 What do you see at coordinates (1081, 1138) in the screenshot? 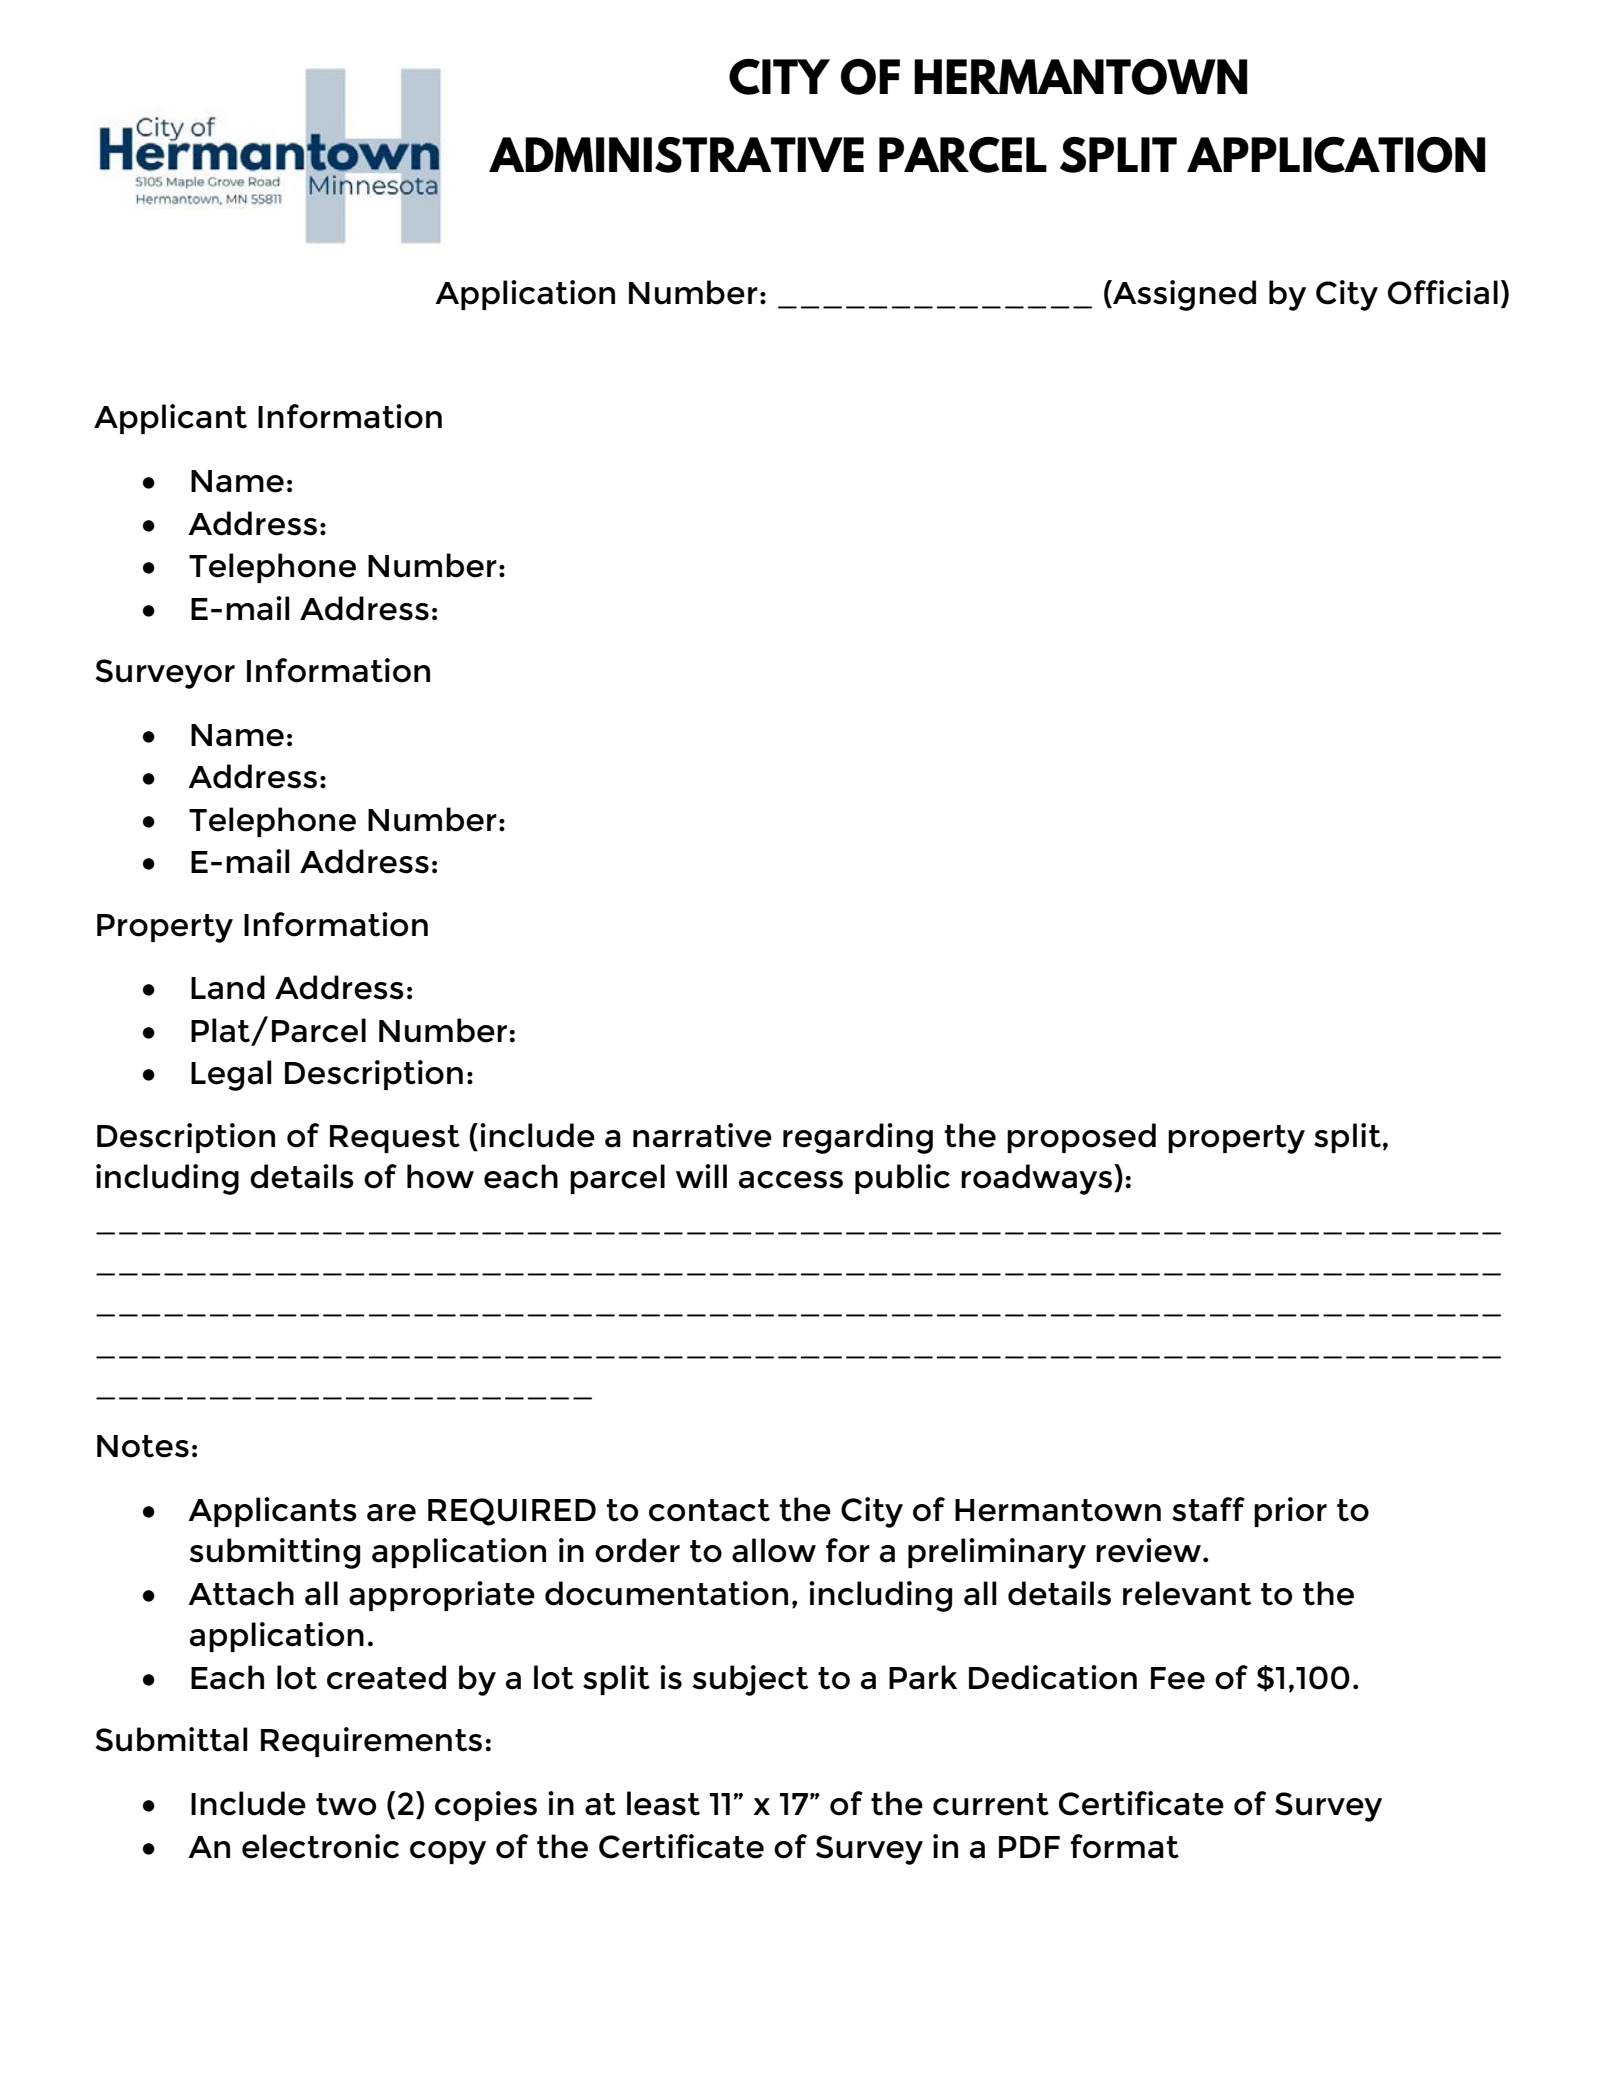
I see `proposed` at bounding box center [1081, 1138].
